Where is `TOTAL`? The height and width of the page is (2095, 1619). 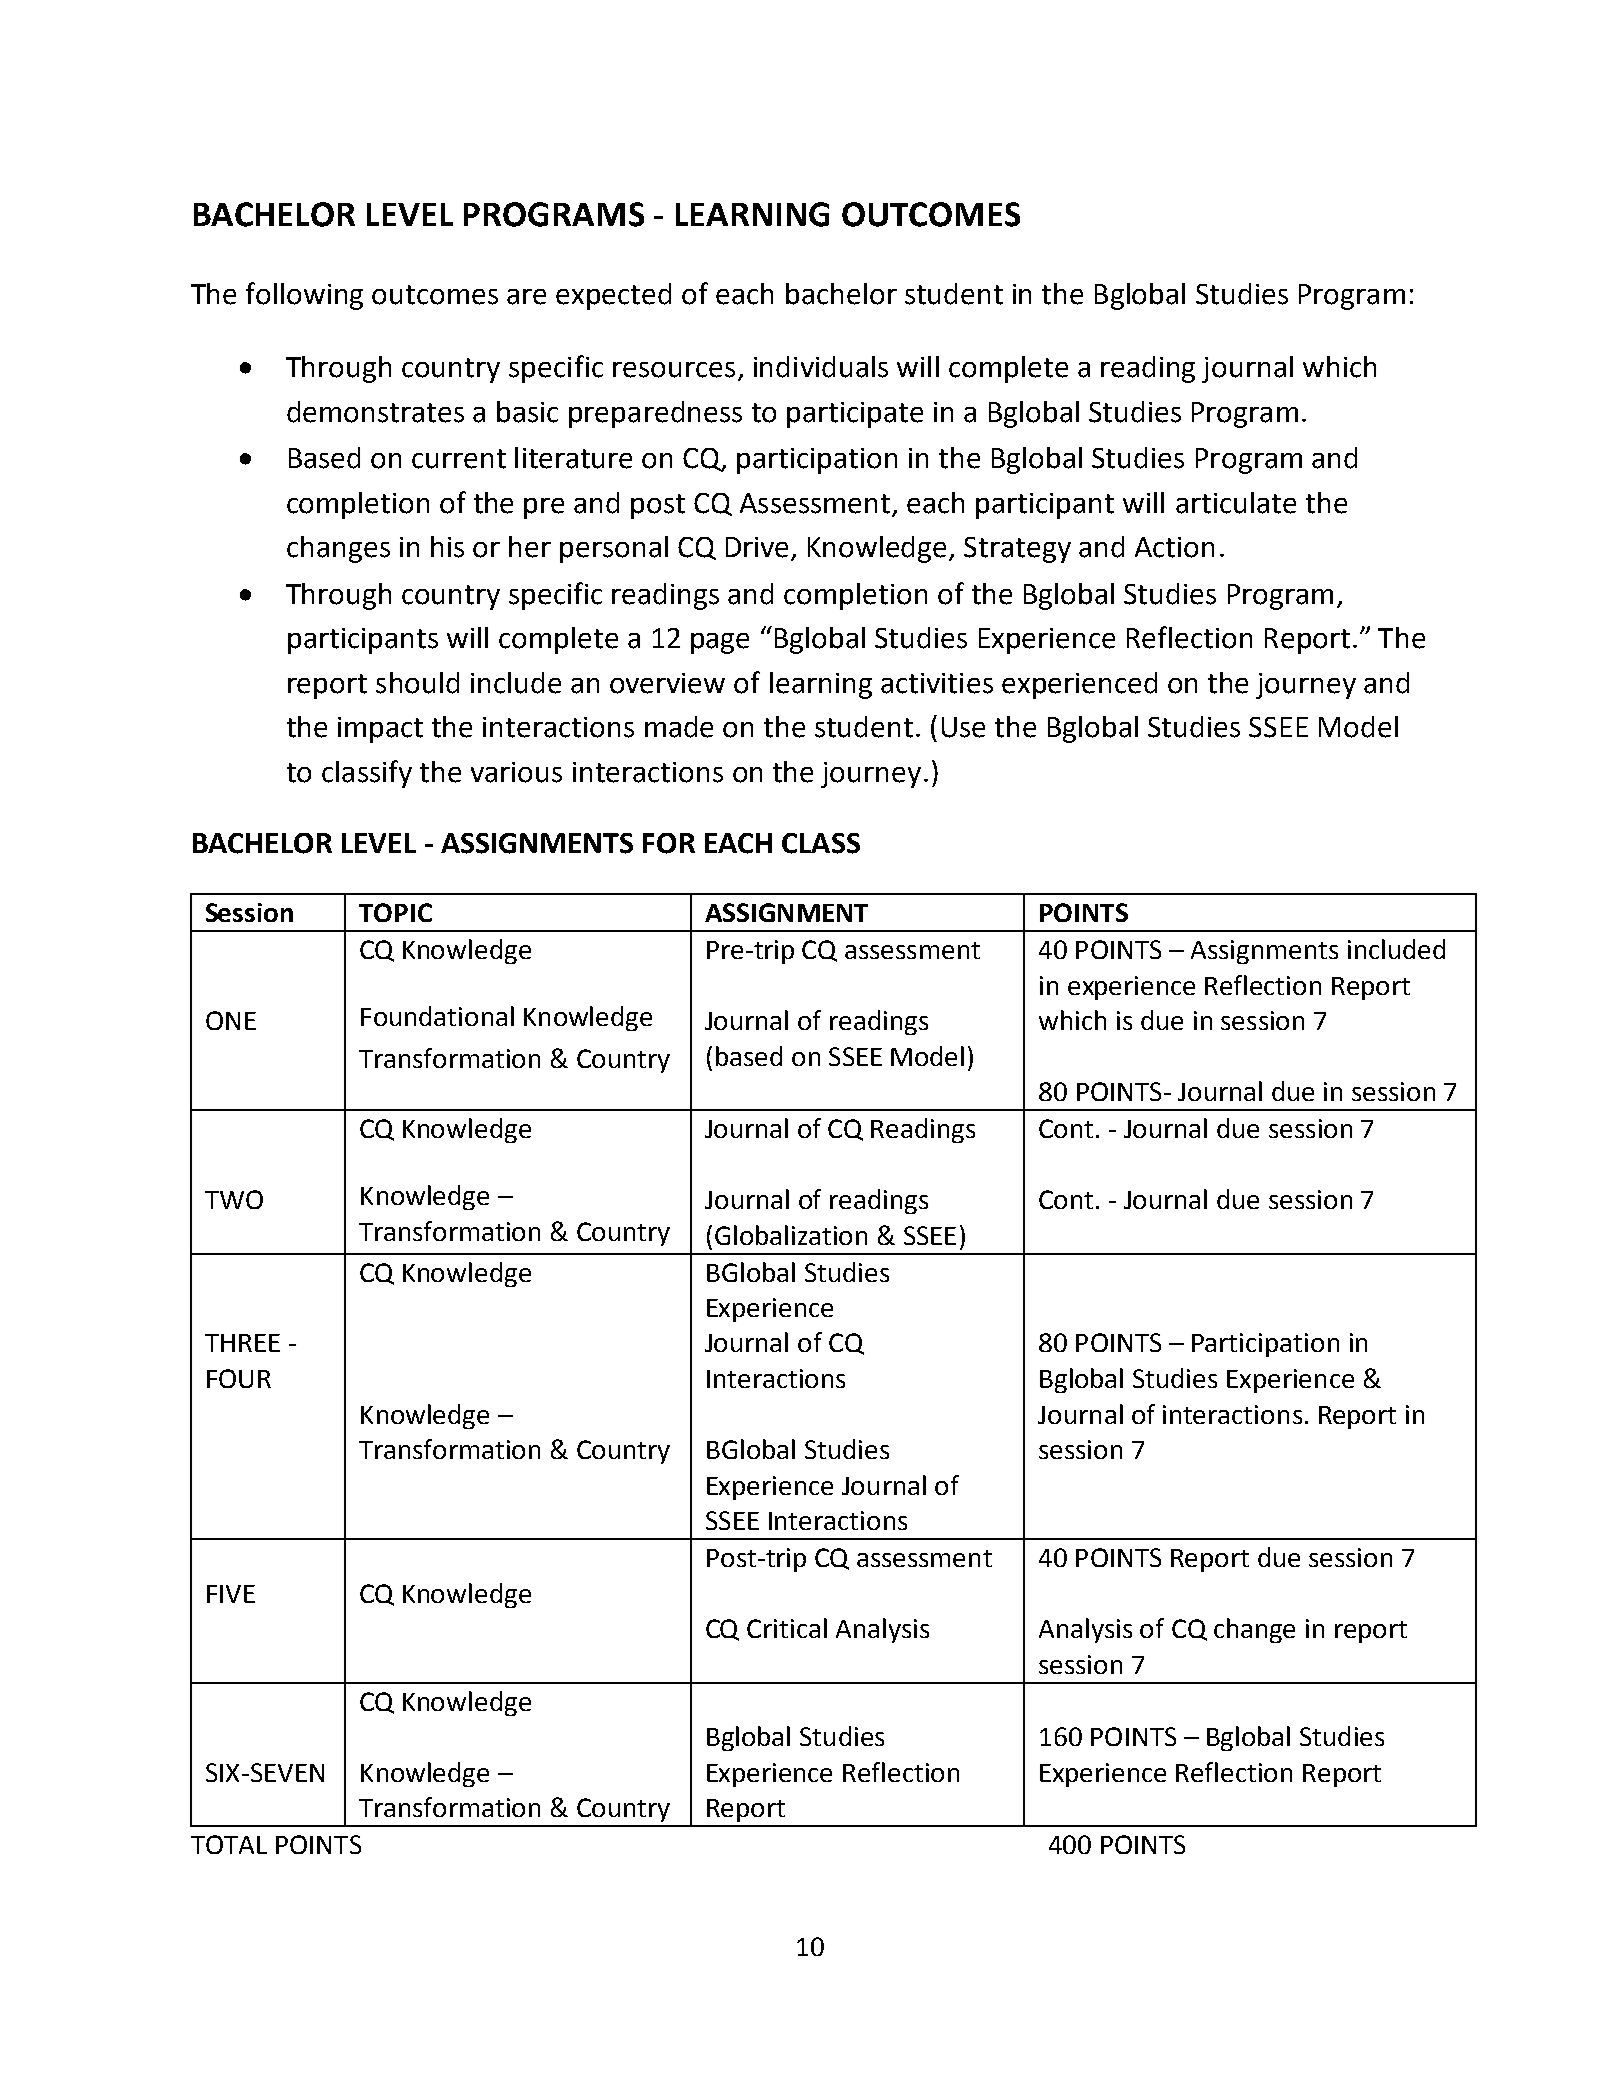
TOTAL is located at coordinates (229, 1844).
